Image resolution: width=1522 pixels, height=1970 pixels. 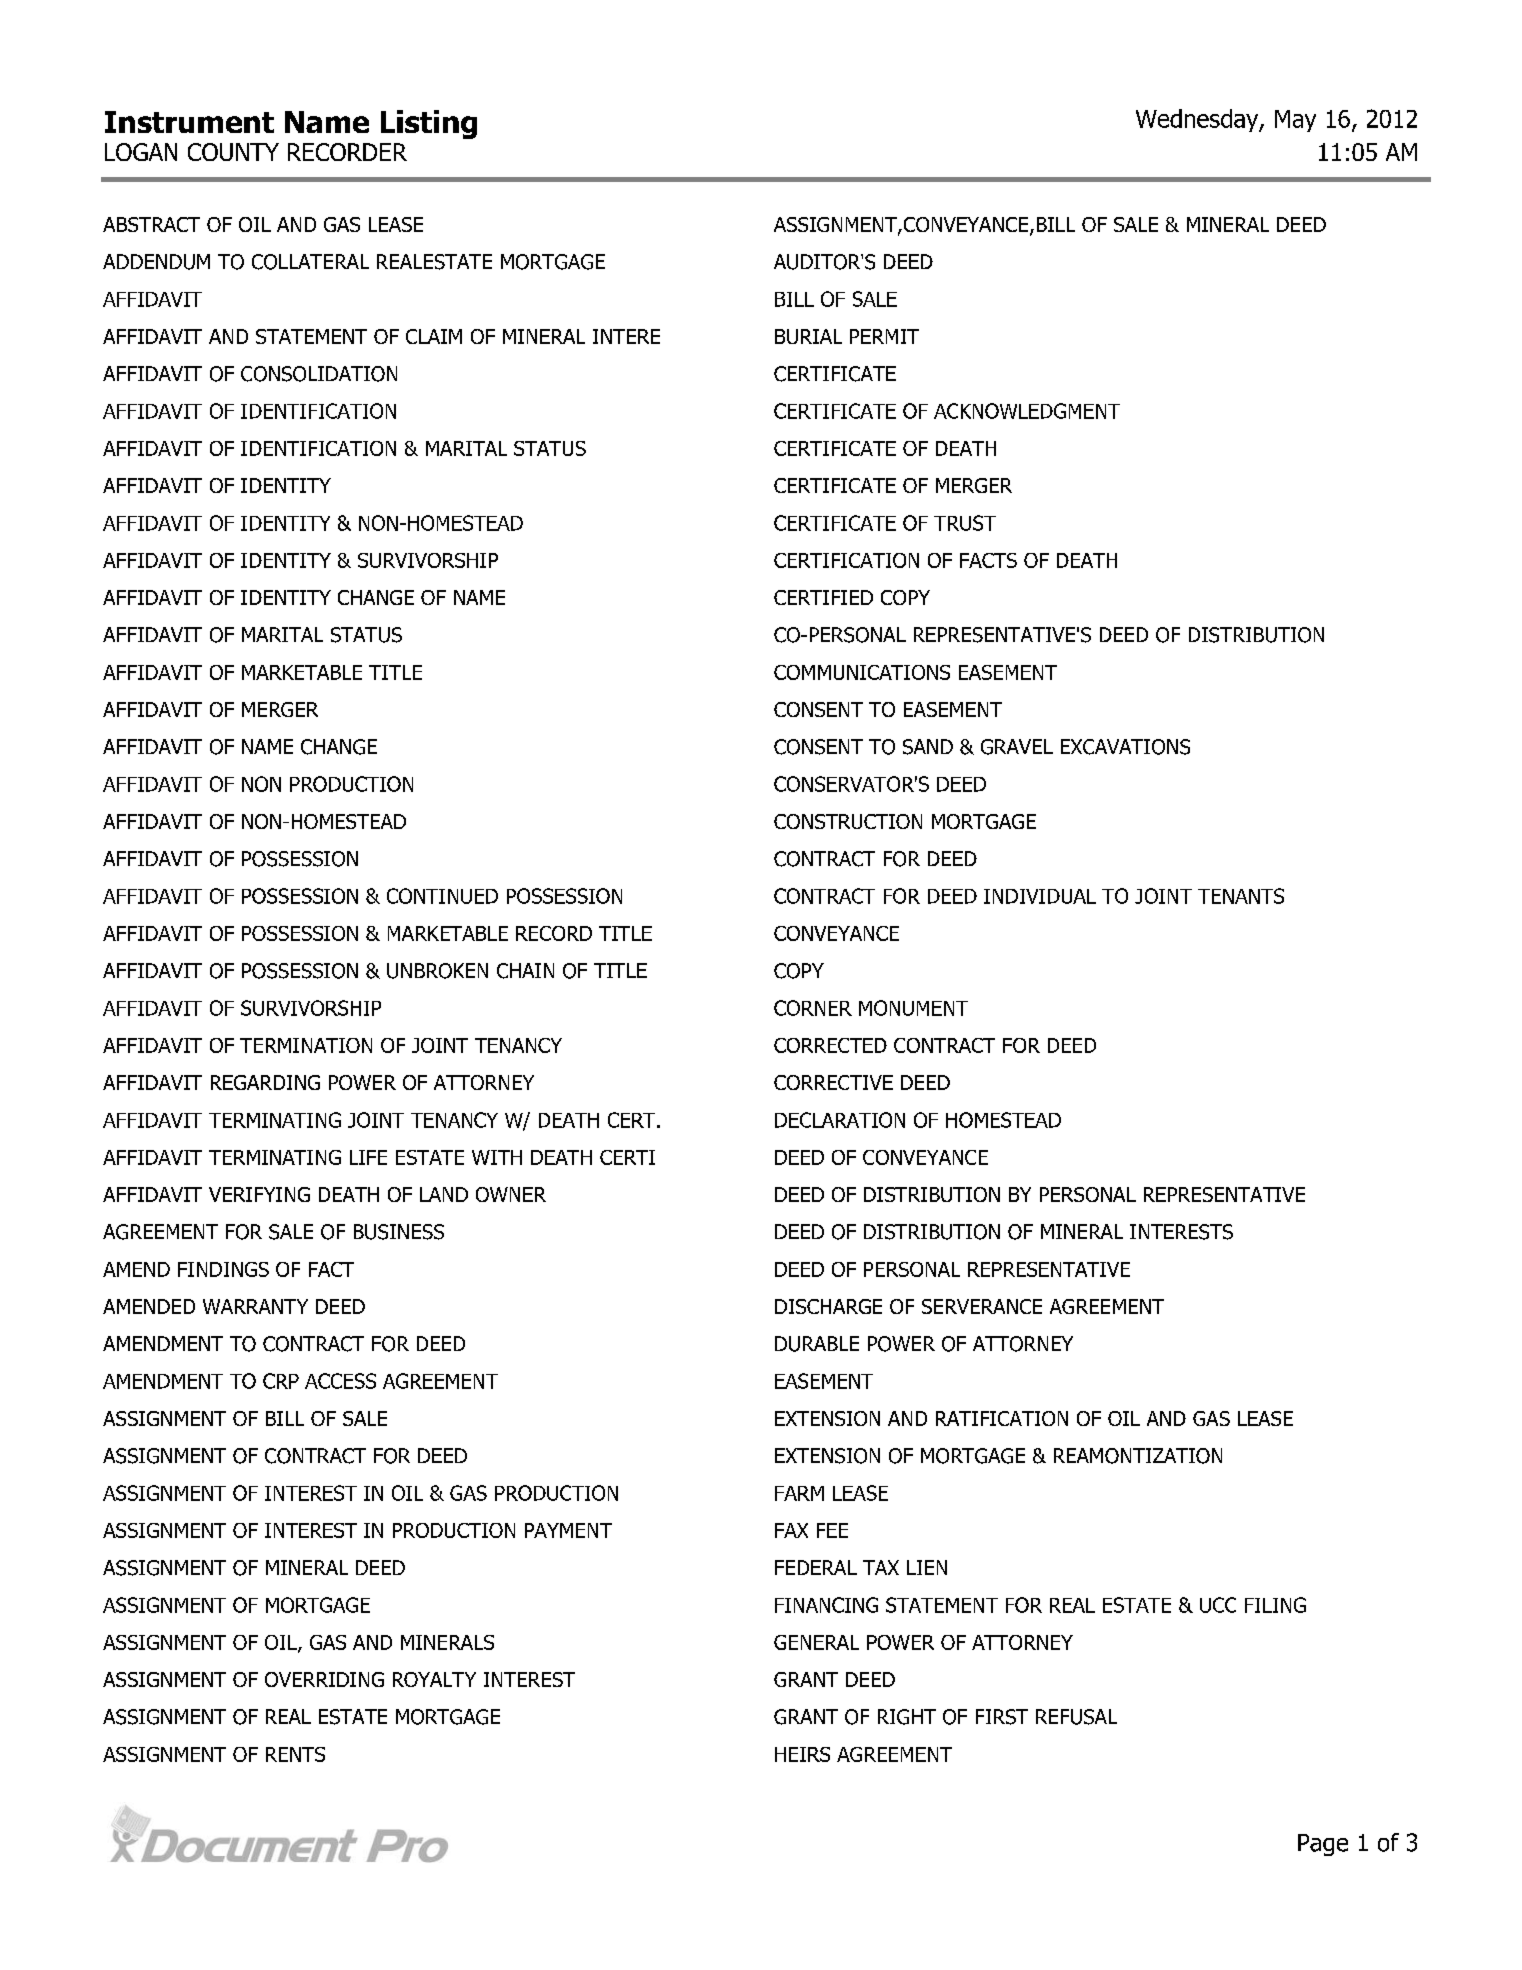 What do you see at coordinates (862, 672) in the screenshot?
I see `COMMUNICATIONS` at bounding box center [862, 672].
